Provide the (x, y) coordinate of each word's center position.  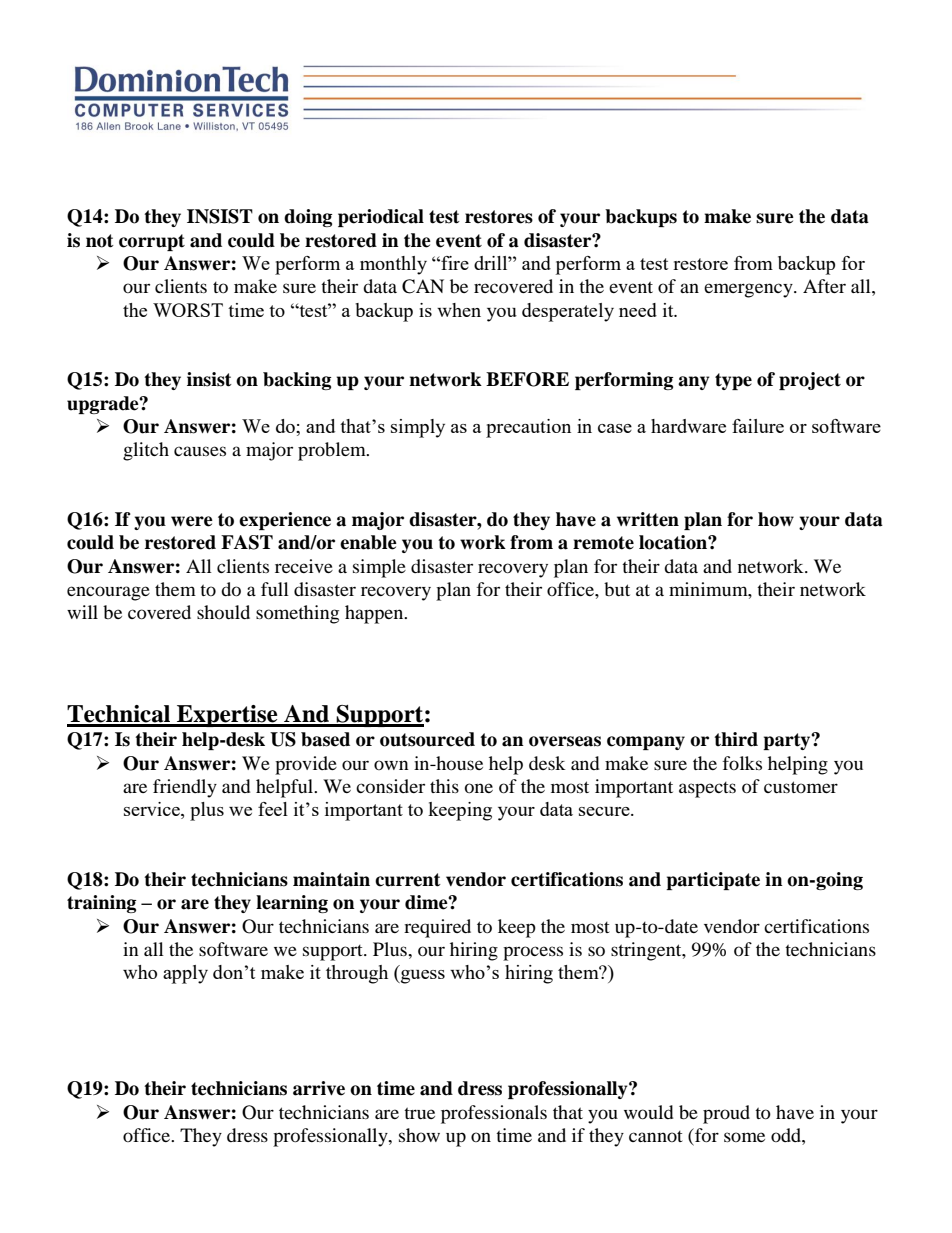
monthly (393, 265)
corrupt (152, 242)
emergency (749, 290)
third (736, 739)
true (419, 1113)
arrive (319, 1088)
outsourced (427, 739)
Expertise (227, 716)
